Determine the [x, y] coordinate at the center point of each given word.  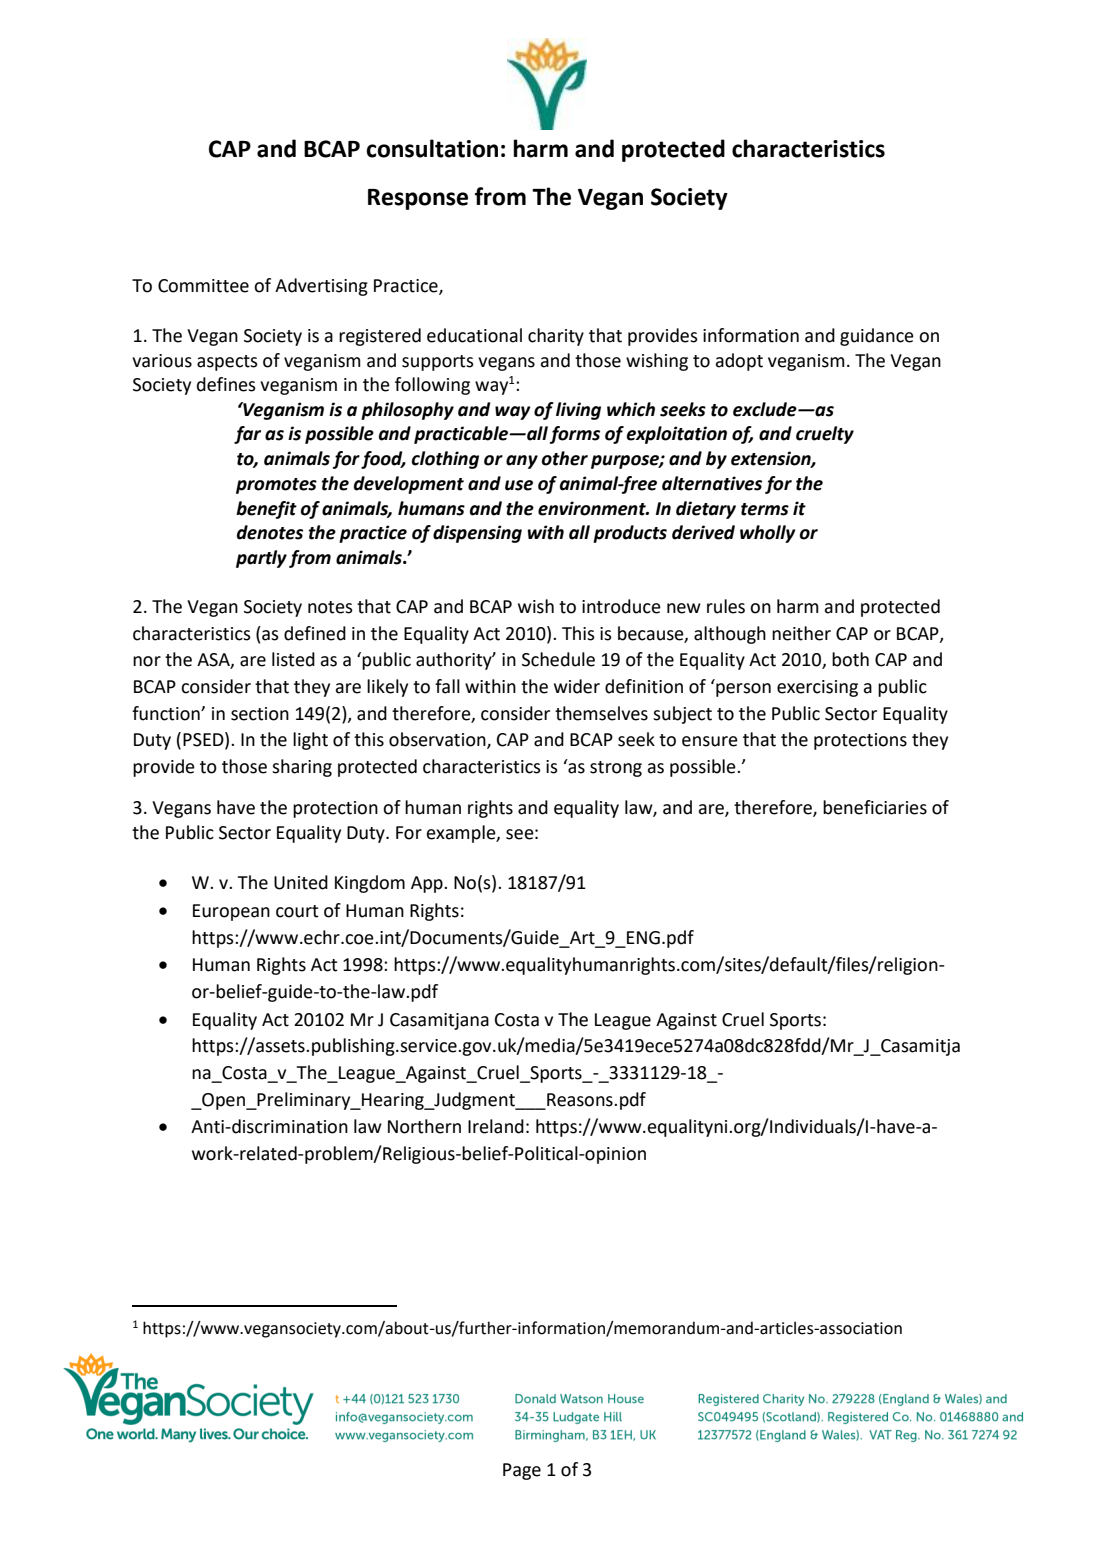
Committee [203, 286]
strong [616, 769]
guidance [877, 337]
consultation [432, 148]
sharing [302, 768]
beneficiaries [875, 807]
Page [522, 1471]
